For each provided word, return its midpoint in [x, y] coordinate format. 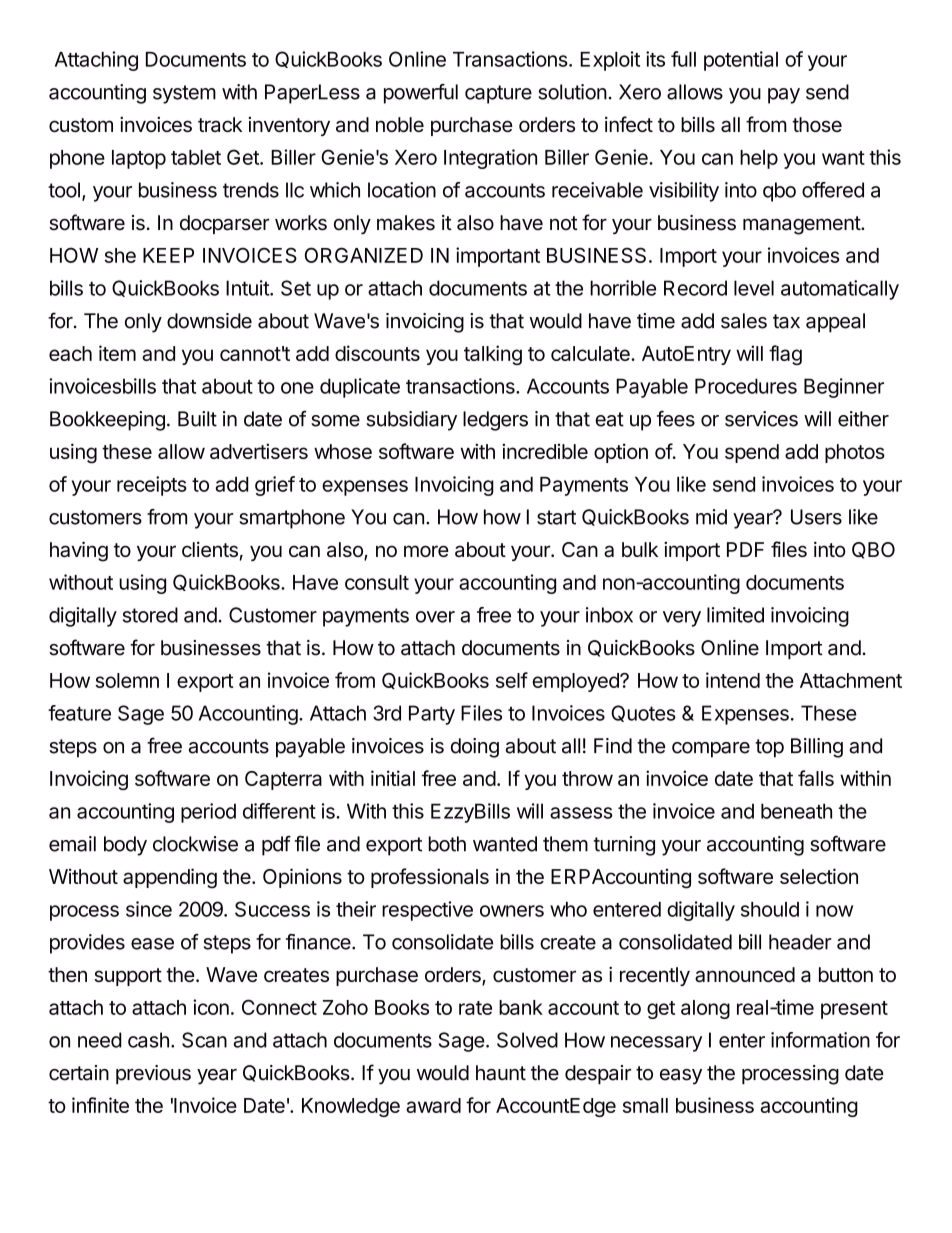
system [184, 94]
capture [498, 94]
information [820, 1040]
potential [741, 61]
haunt [501, 1073]
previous [153, 1074]
